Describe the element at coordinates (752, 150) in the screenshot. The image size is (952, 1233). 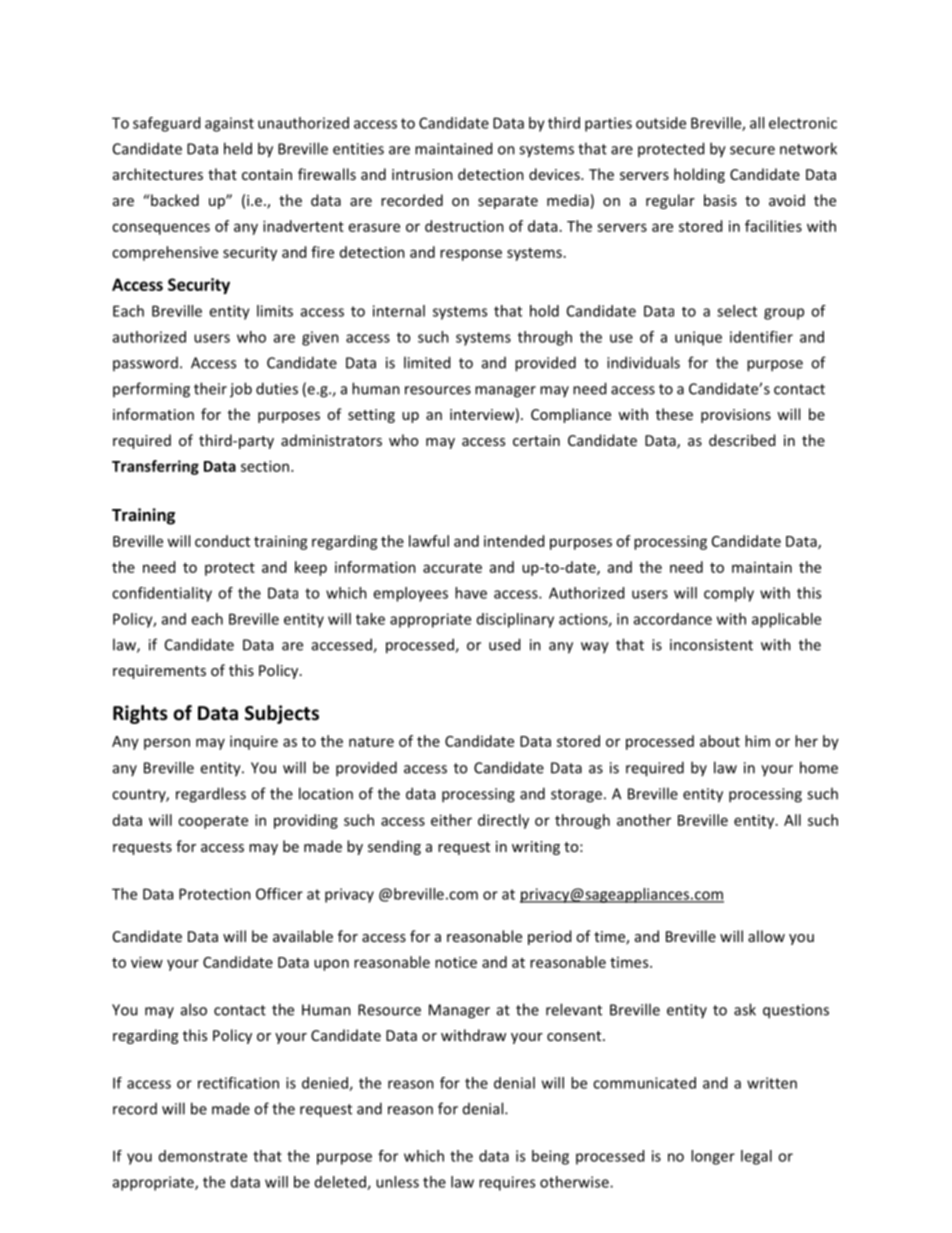
I see `secure` at that location.
